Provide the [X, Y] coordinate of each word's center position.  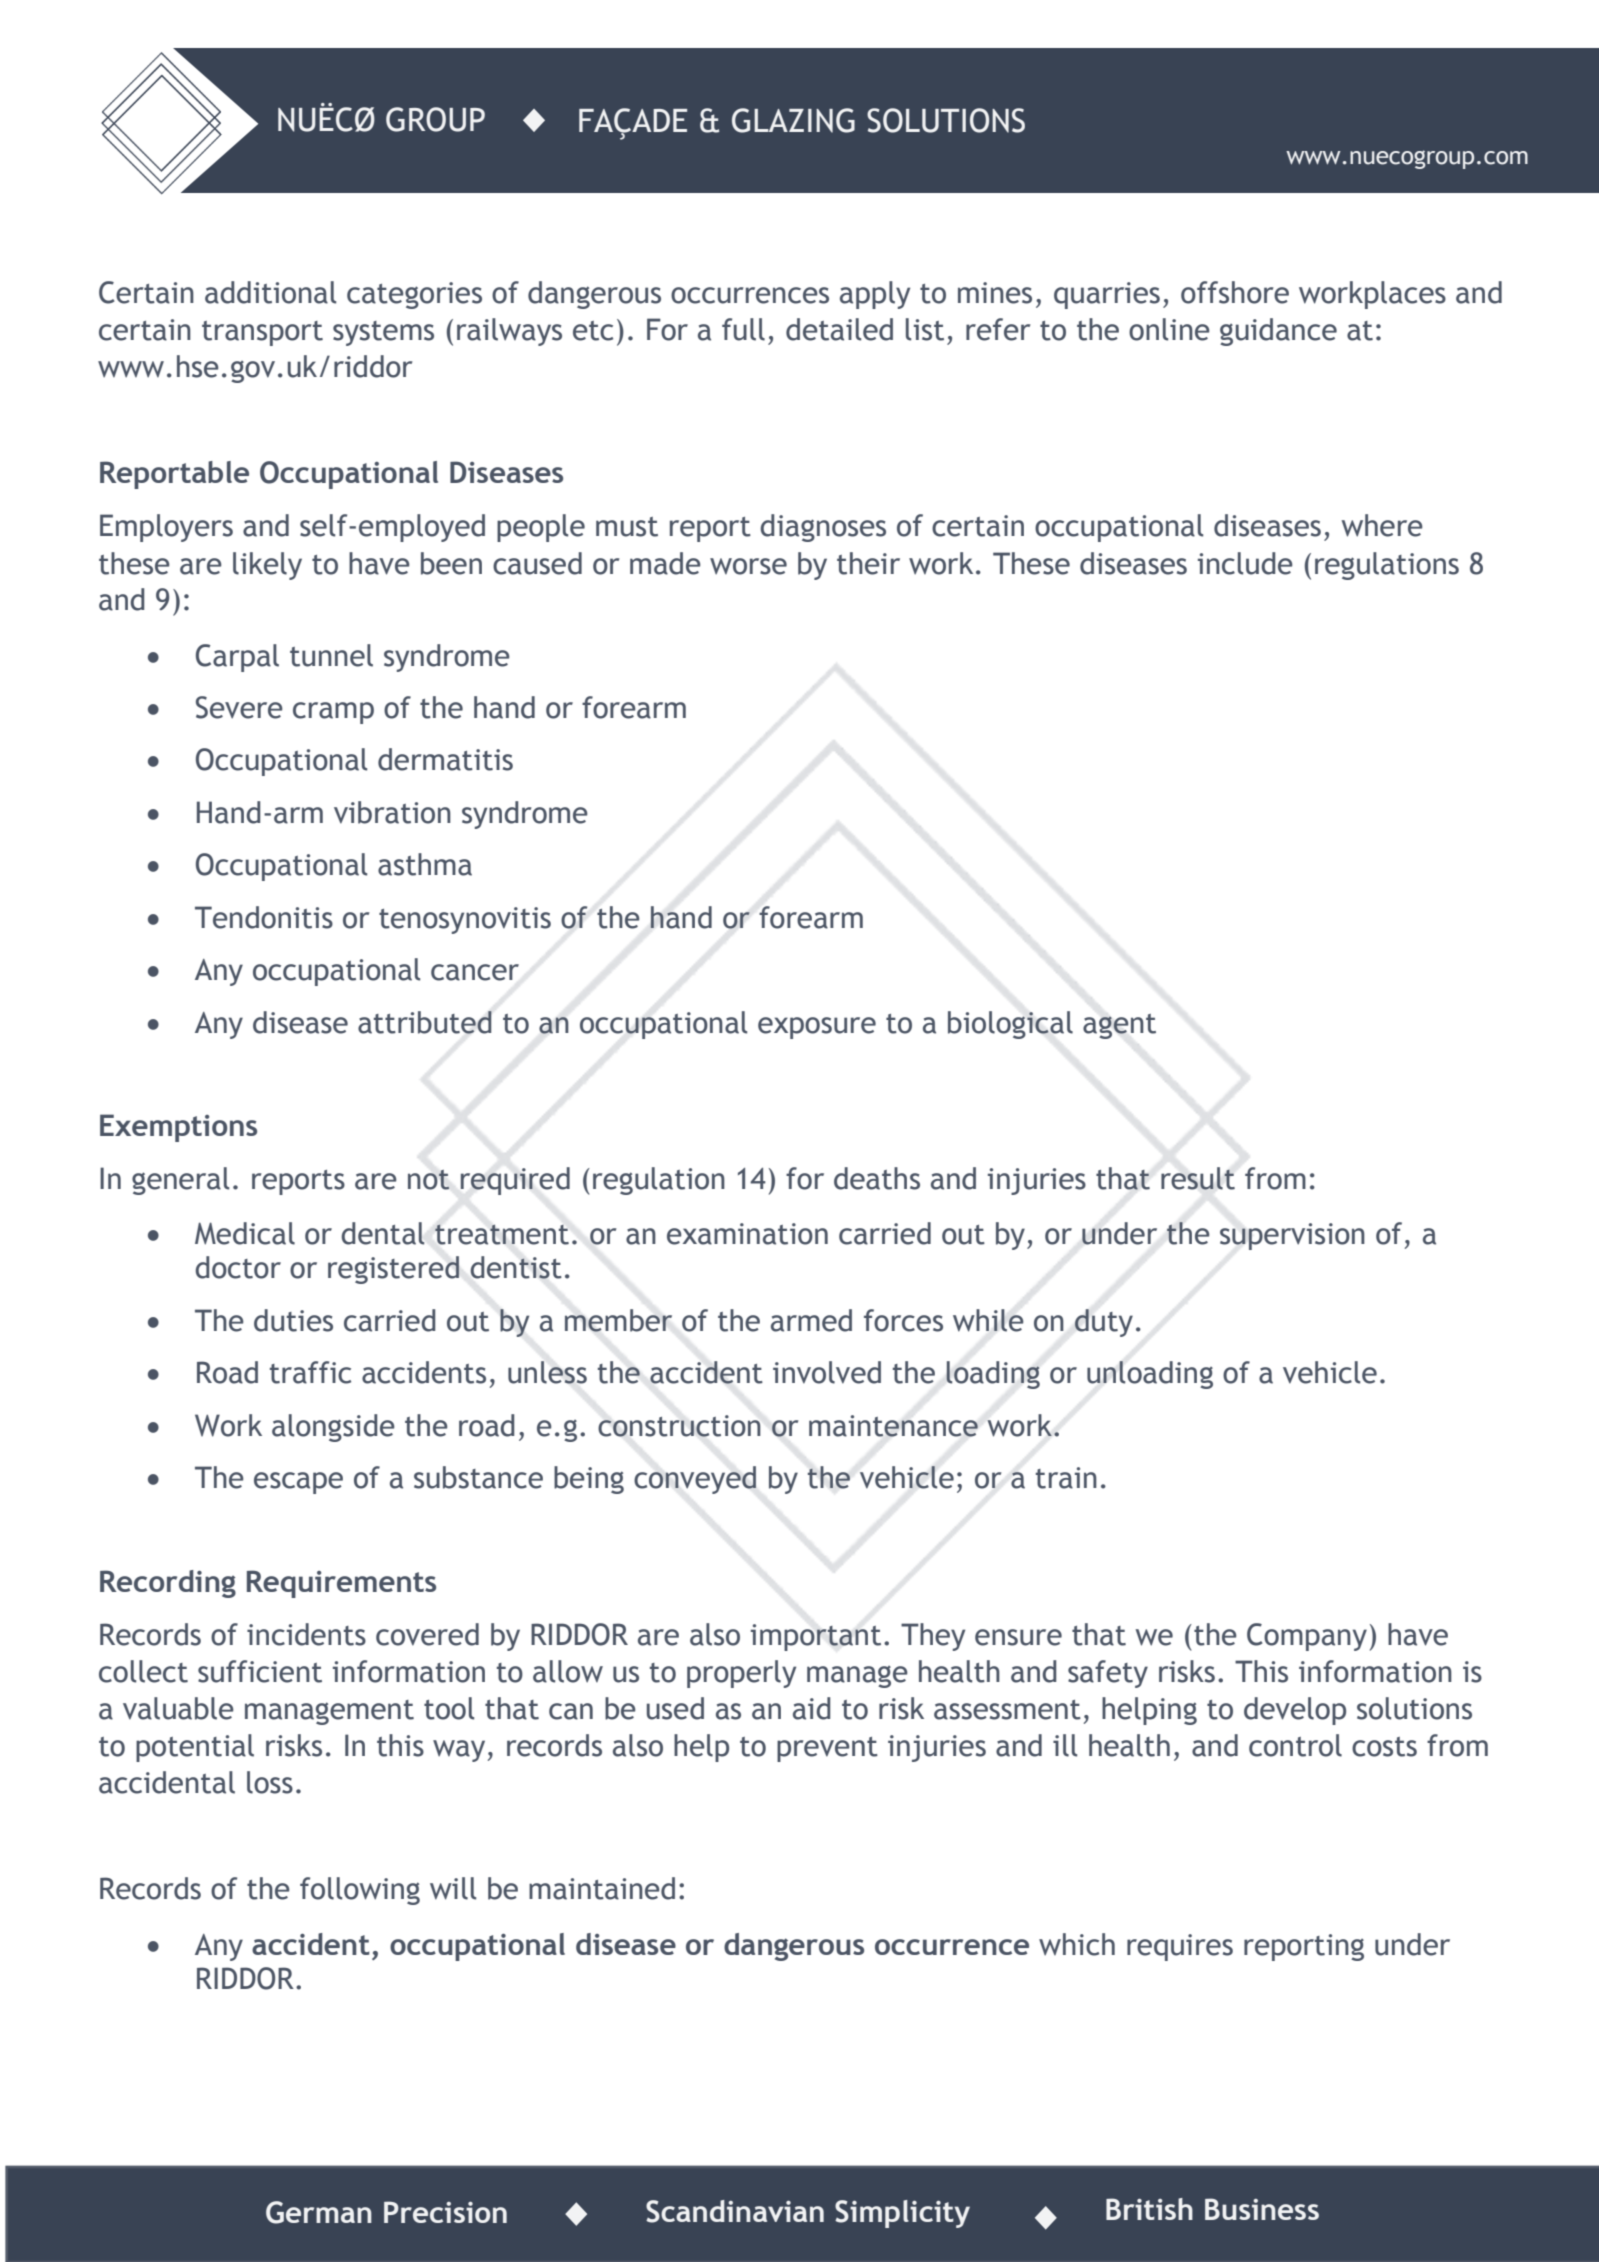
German [319, 2212]
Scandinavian [735, 2211]
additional [270, 292]
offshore [1235, 292]
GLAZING [793, 120]
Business [1262, 2209]
